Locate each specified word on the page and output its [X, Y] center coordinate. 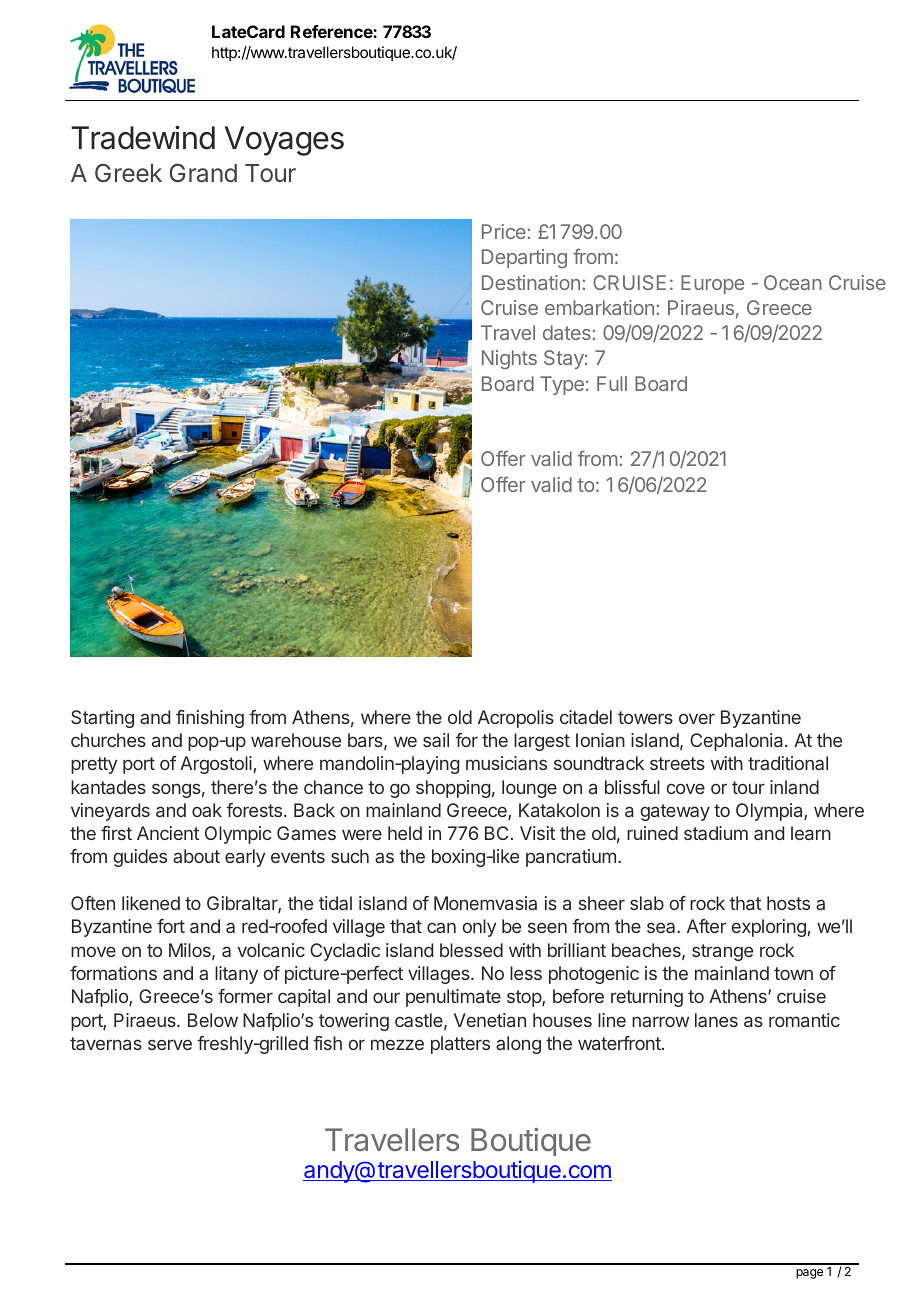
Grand [203, 173]
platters [460, 1045]
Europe [712, 284]
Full [612, 383]
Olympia [770, 812]
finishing [210, 719]
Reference [332, 31]
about [196, 856]
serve [170, 1044]
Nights [509, 359]
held [405, 833]
